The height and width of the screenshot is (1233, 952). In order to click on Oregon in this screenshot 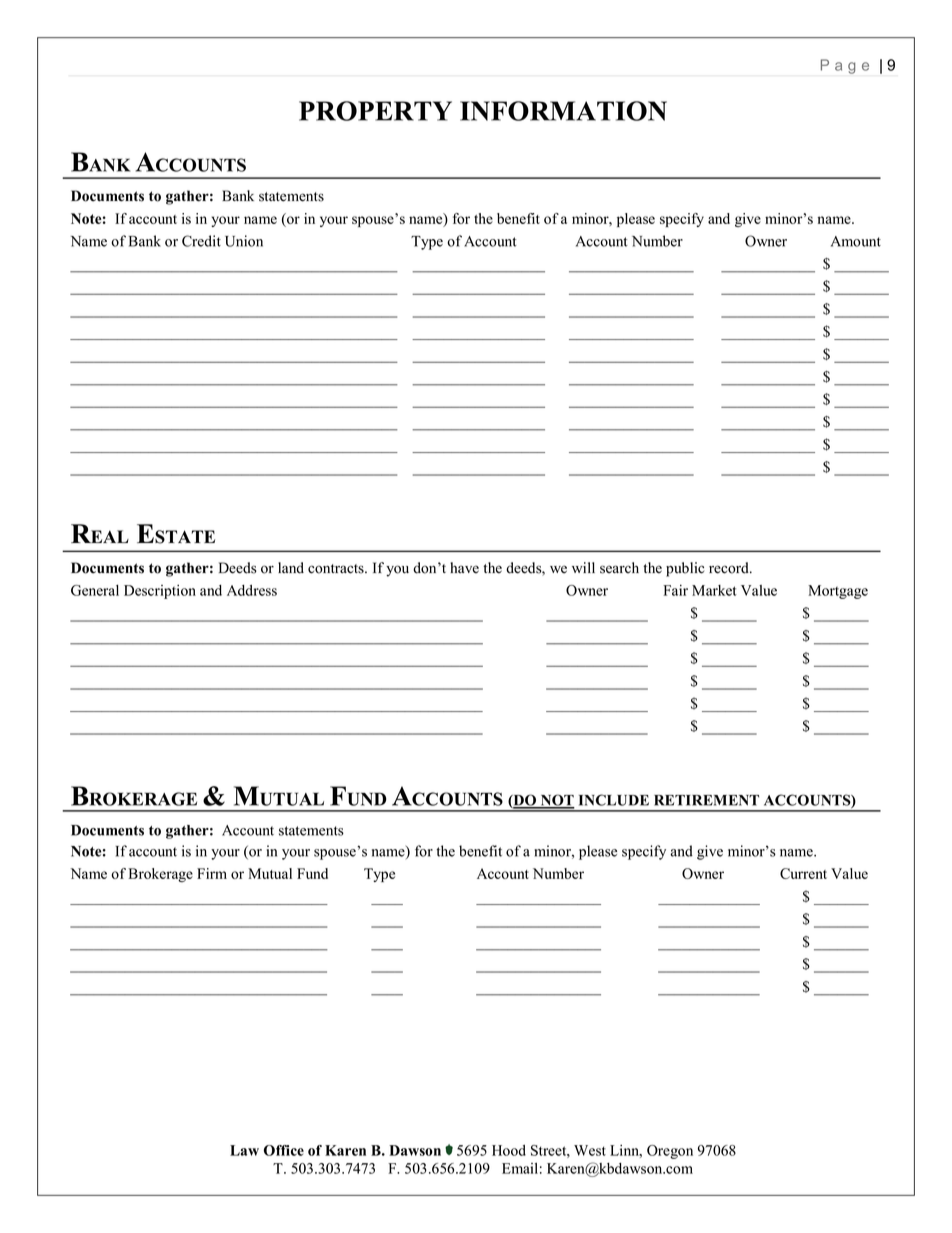, I will do `click(670, 1152)`.
